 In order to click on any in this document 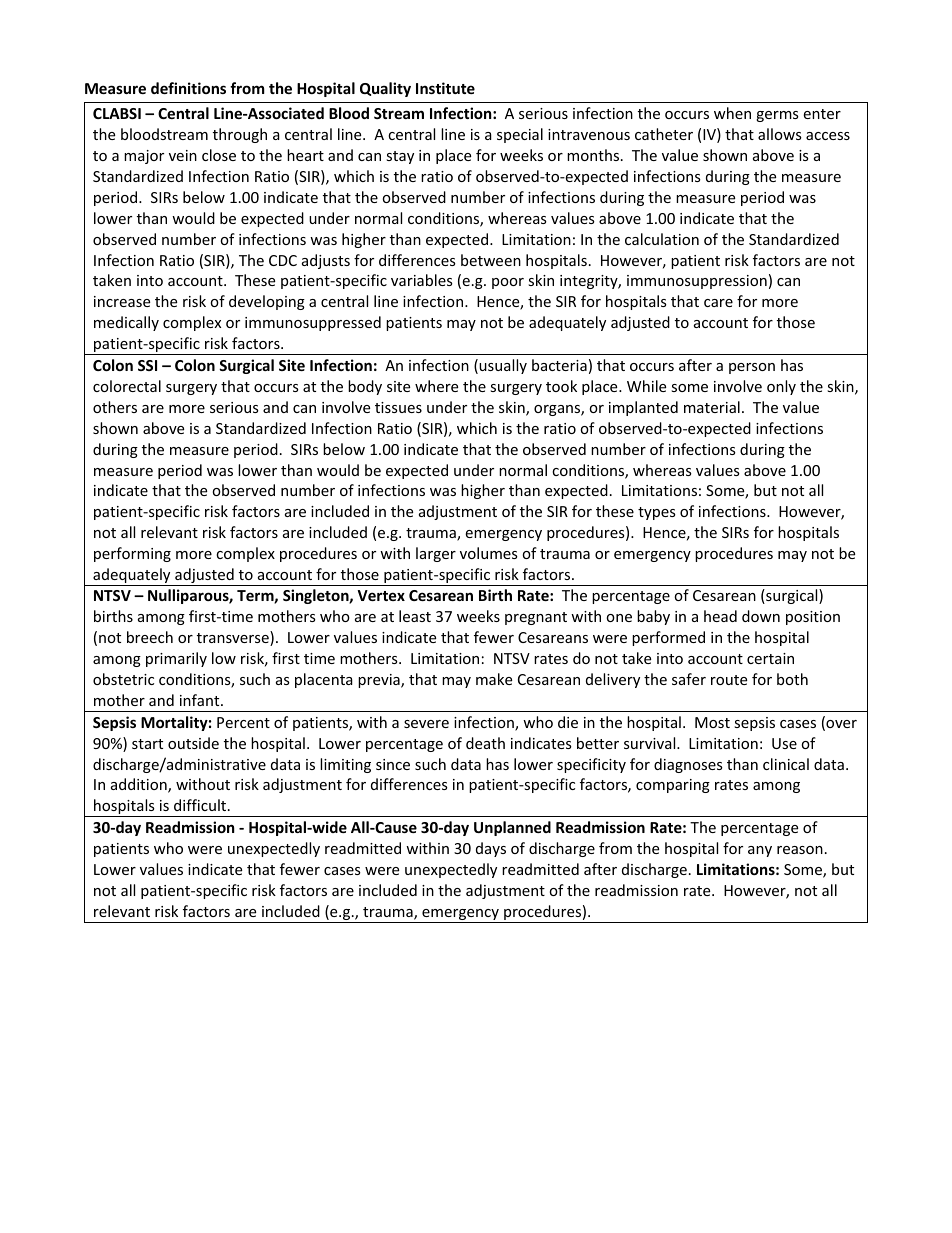, I will do `click(760, 851)`.
